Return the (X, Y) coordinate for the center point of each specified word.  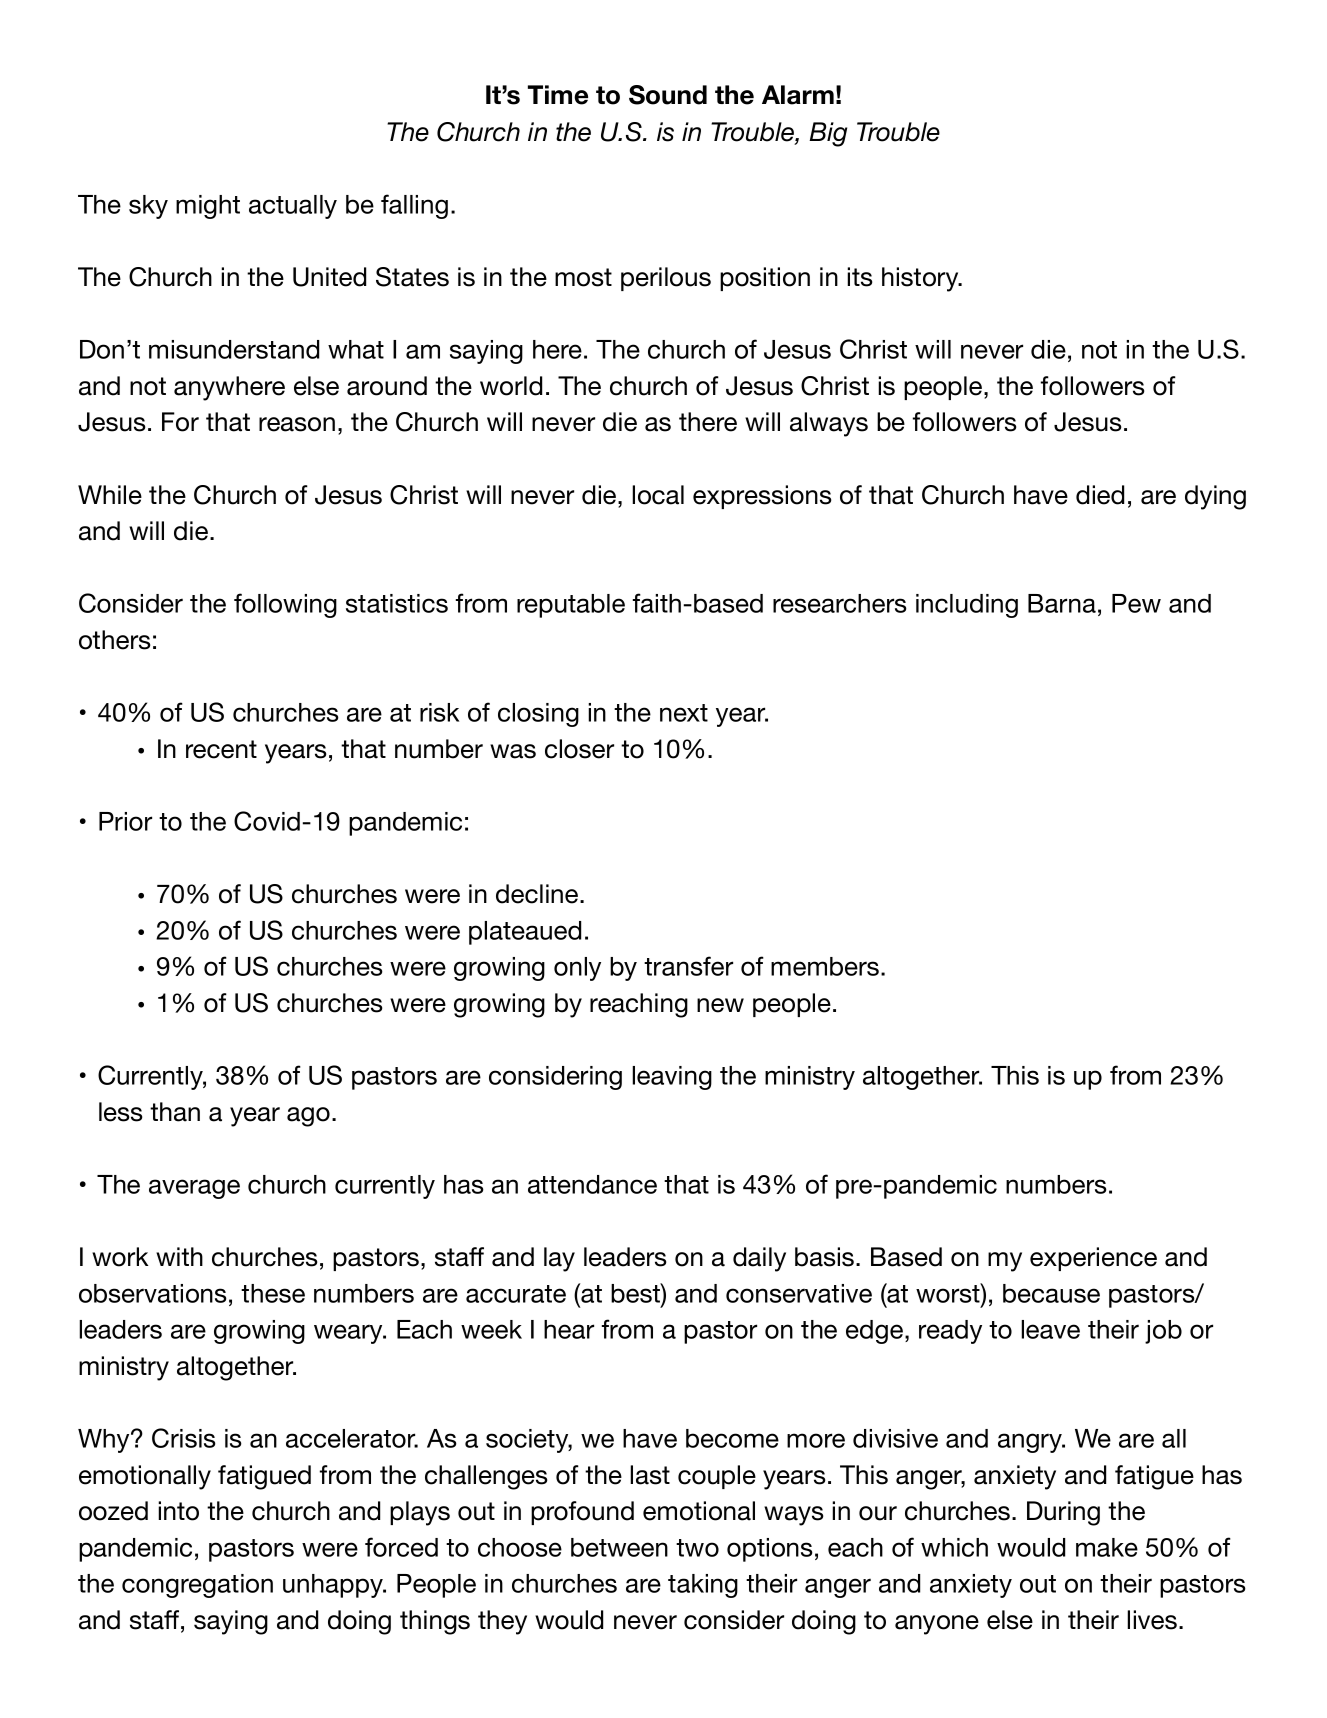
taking (703, 1586)
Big (828, 134)
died (1100, 495)
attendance (592, 1184)
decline (538, 894)
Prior (125, 821)
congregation (197, 1586)
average (194, 1189)
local (658, 495)
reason (297, 424)
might (208, 207)
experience (1093, 1259)
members (826, 966)
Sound (668, 95)
